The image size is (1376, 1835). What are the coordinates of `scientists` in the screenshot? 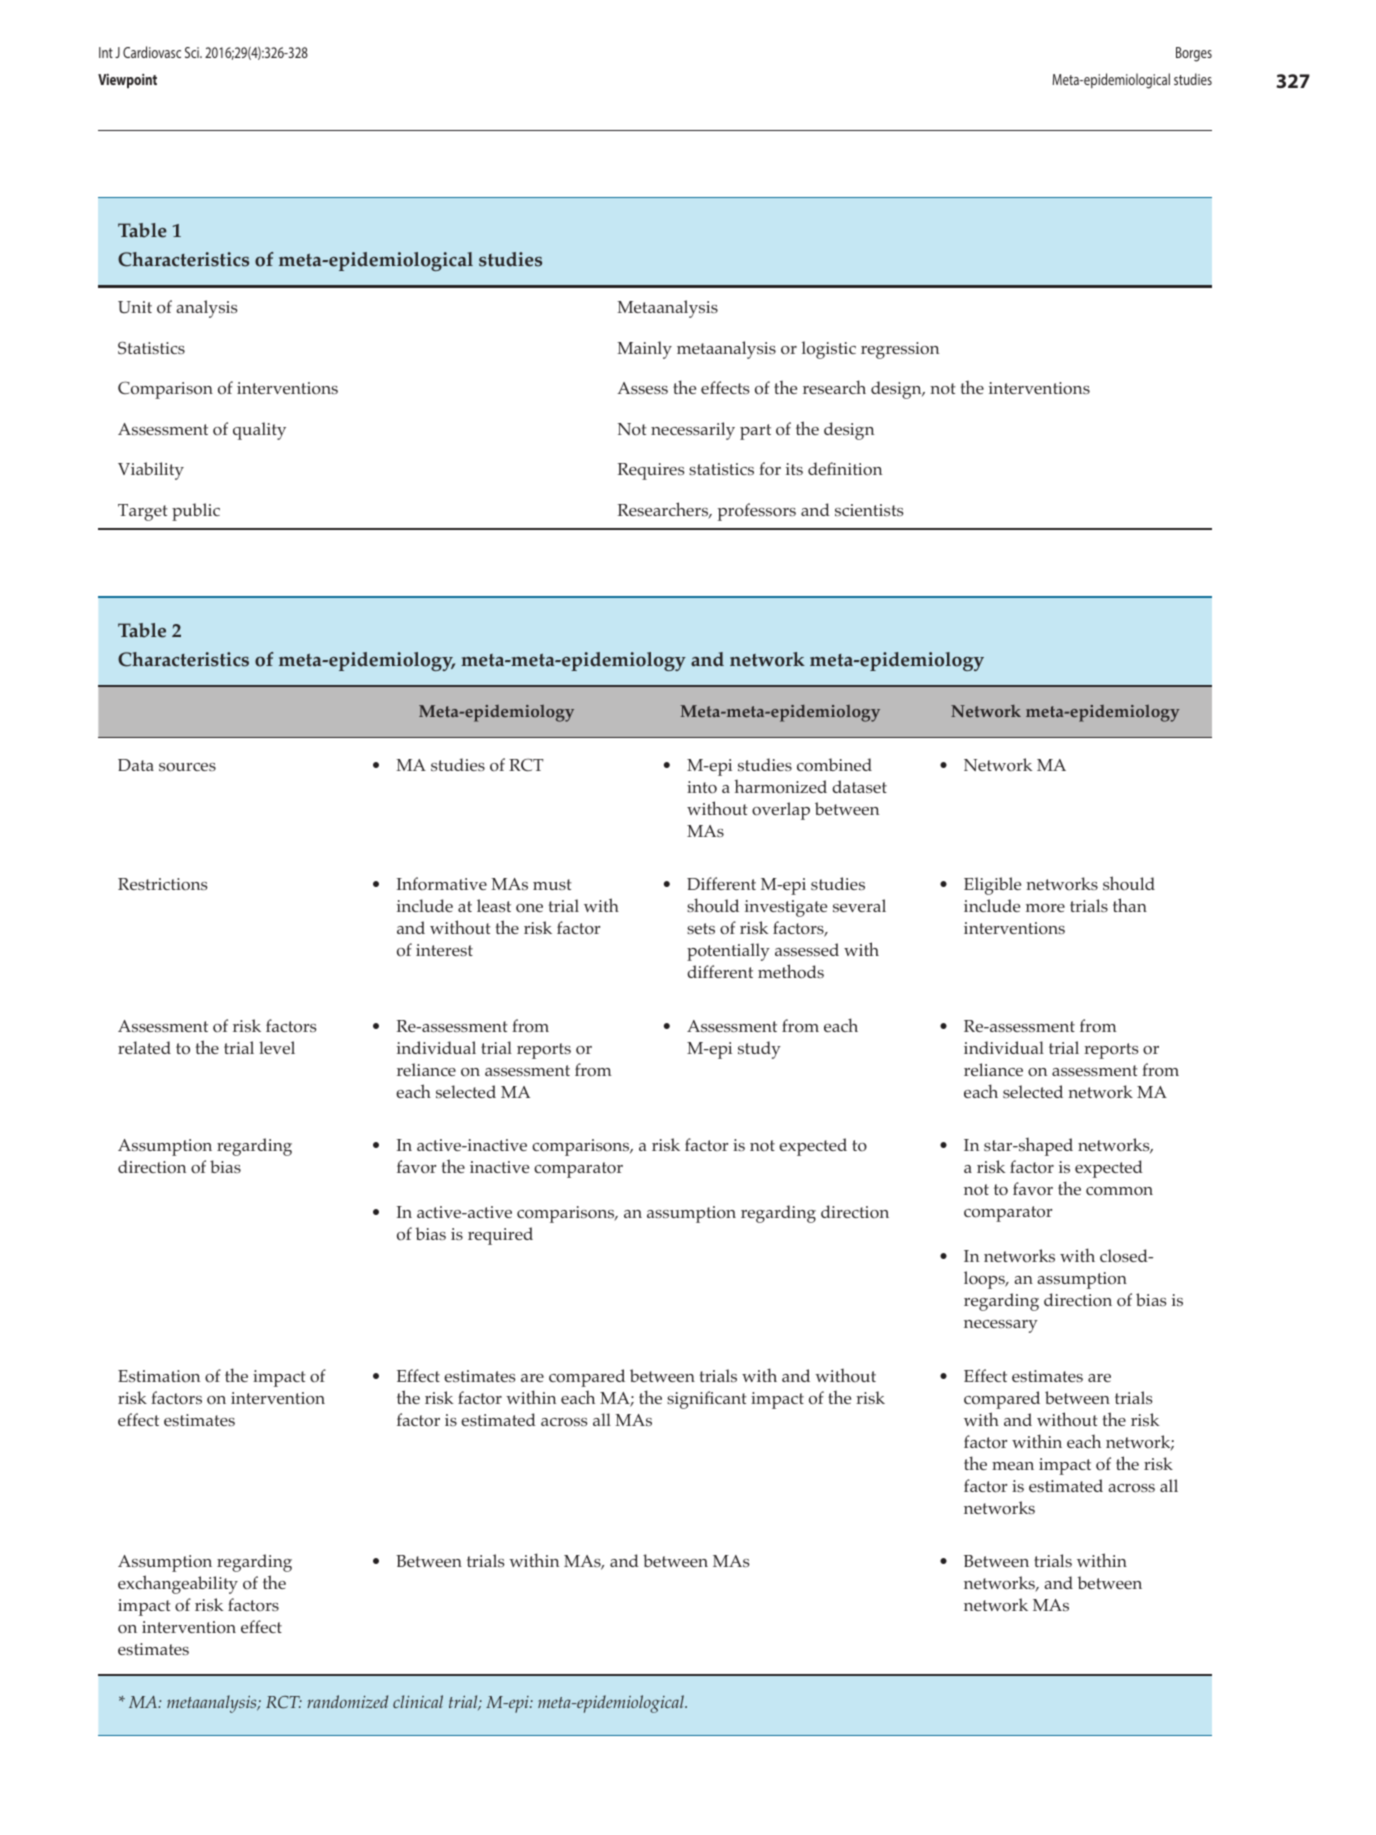 It's located at (869, 510).
